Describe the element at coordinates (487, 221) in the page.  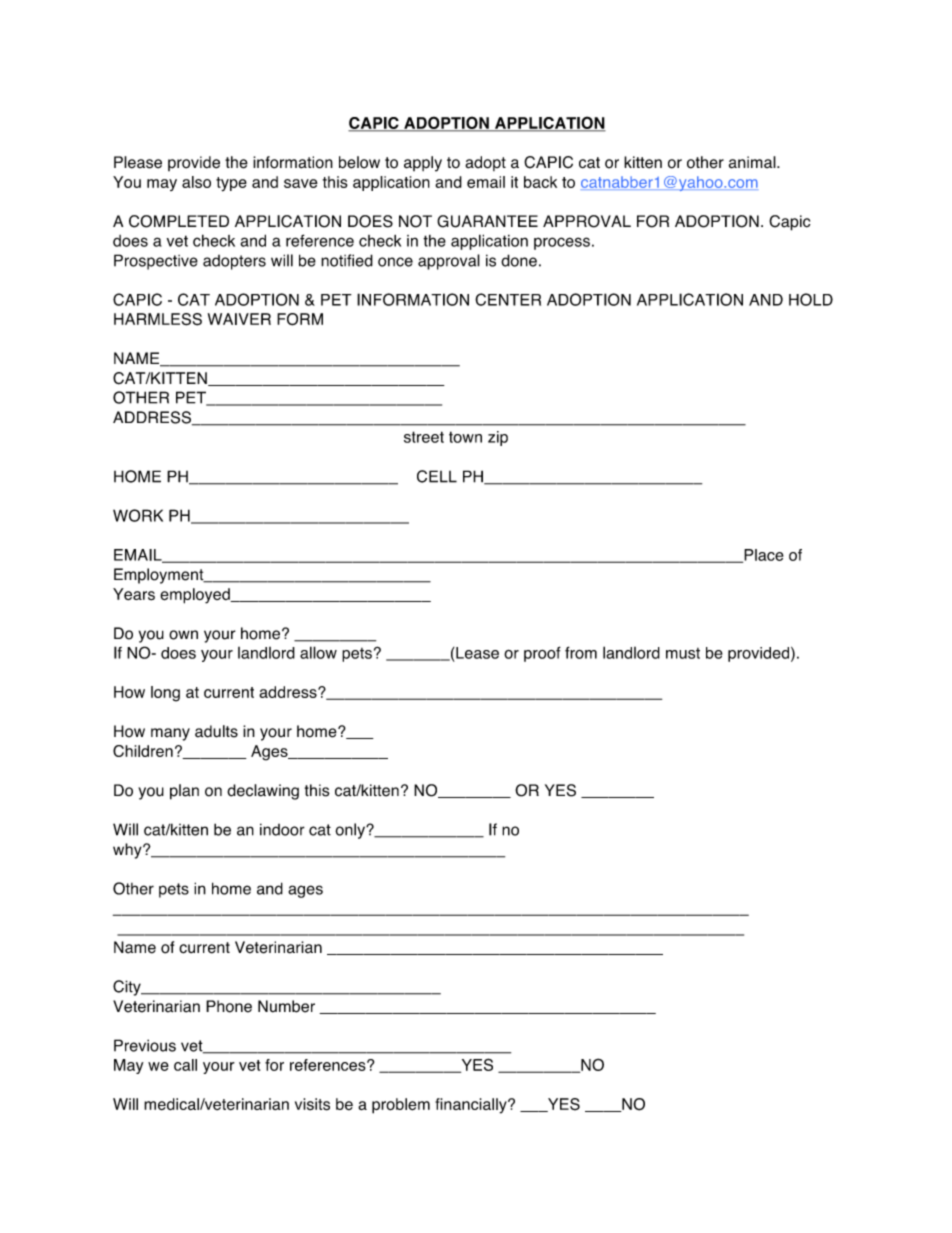
I see `GUARANTEE` at that location.
